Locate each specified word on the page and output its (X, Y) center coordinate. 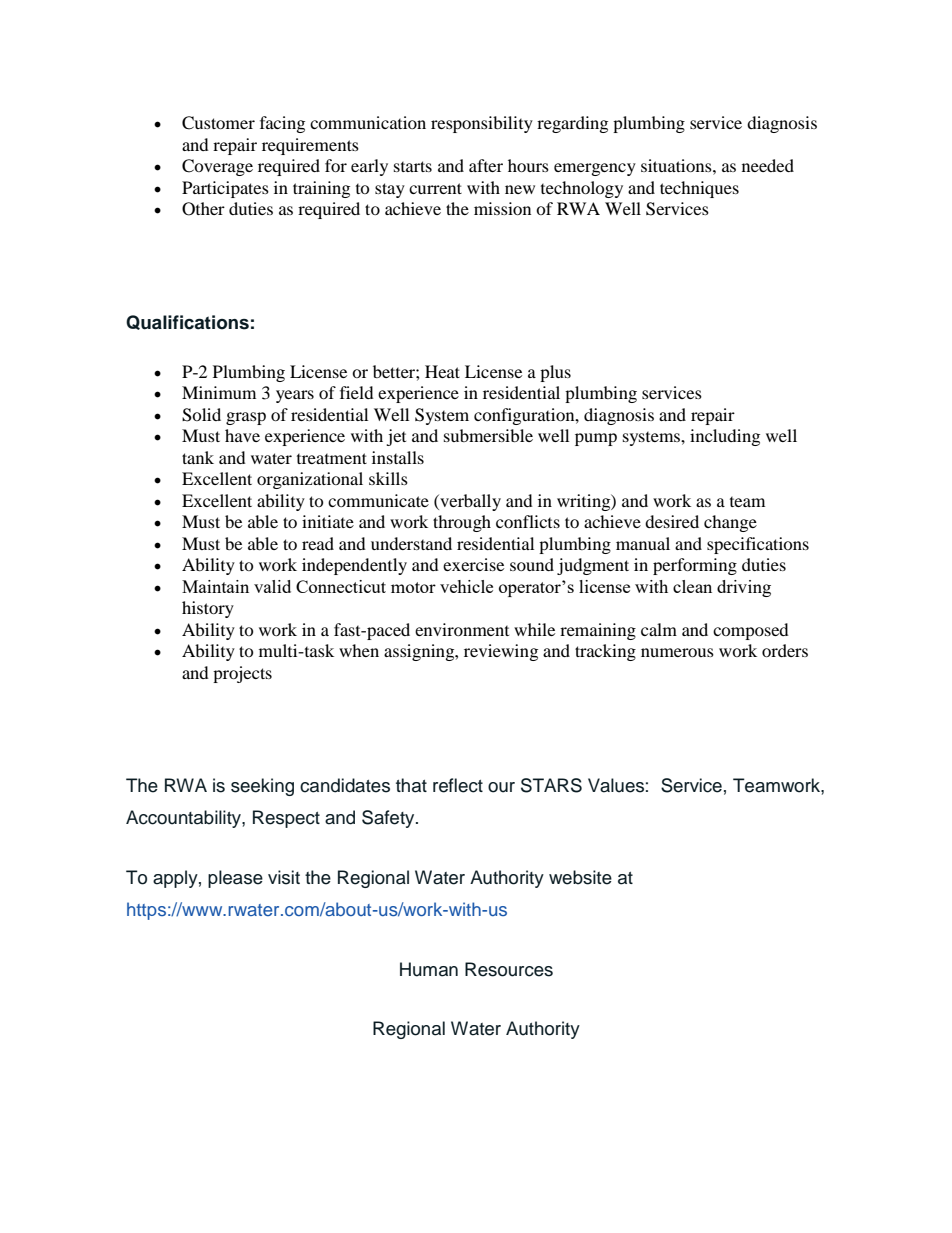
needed (768, 165)
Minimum (219, 392)
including (725, 437)
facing (282, 124)
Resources (509, 969)
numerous (677, 652)
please (235, 879)
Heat (442, 371)
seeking (262, 787)
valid (272, 586)
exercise (473, 564)
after (486, 165)
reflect (458, 785)
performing (695, 566)
